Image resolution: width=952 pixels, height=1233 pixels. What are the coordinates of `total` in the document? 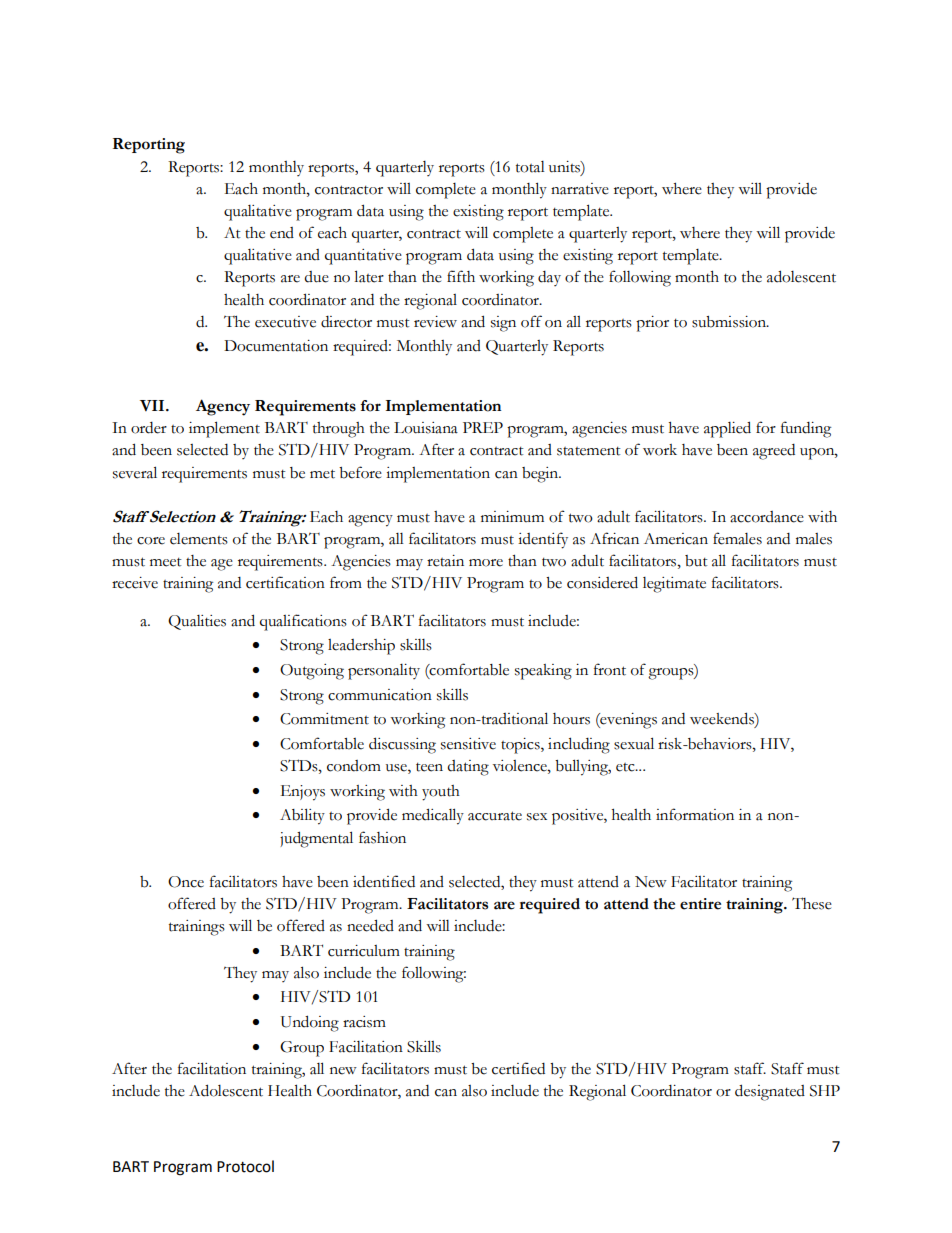 It's located at (530, 167).
